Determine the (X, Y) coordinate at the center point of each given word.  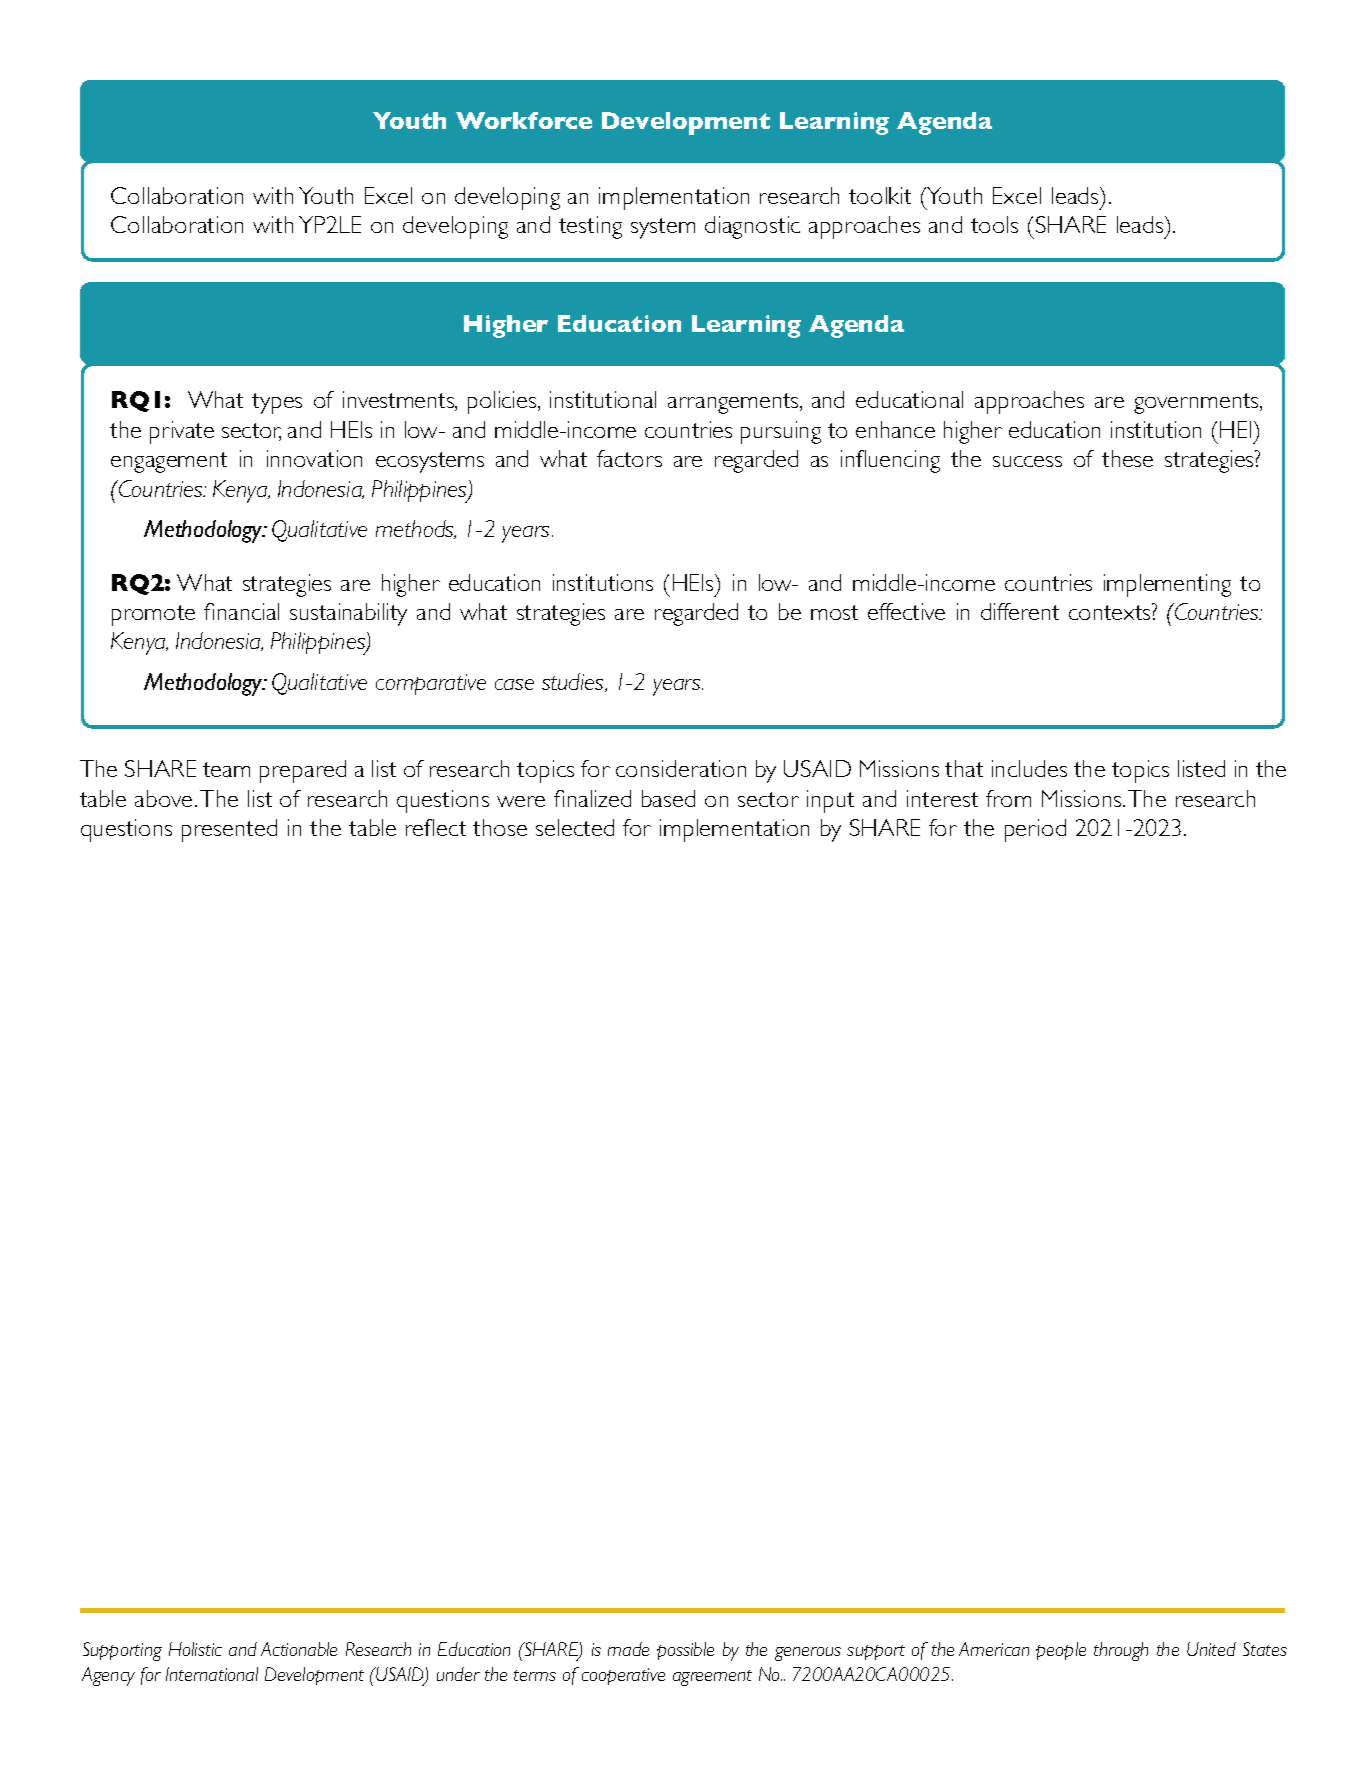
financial (241, 611)
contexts (1111, 611)
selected (575, 827)
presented (229, 830)
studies (574, 682)
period (1035, 830)
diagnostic (752, 227)
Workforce (524, 120)
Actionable (299, 1649)
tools (994, 224)
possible (685, 1651)
